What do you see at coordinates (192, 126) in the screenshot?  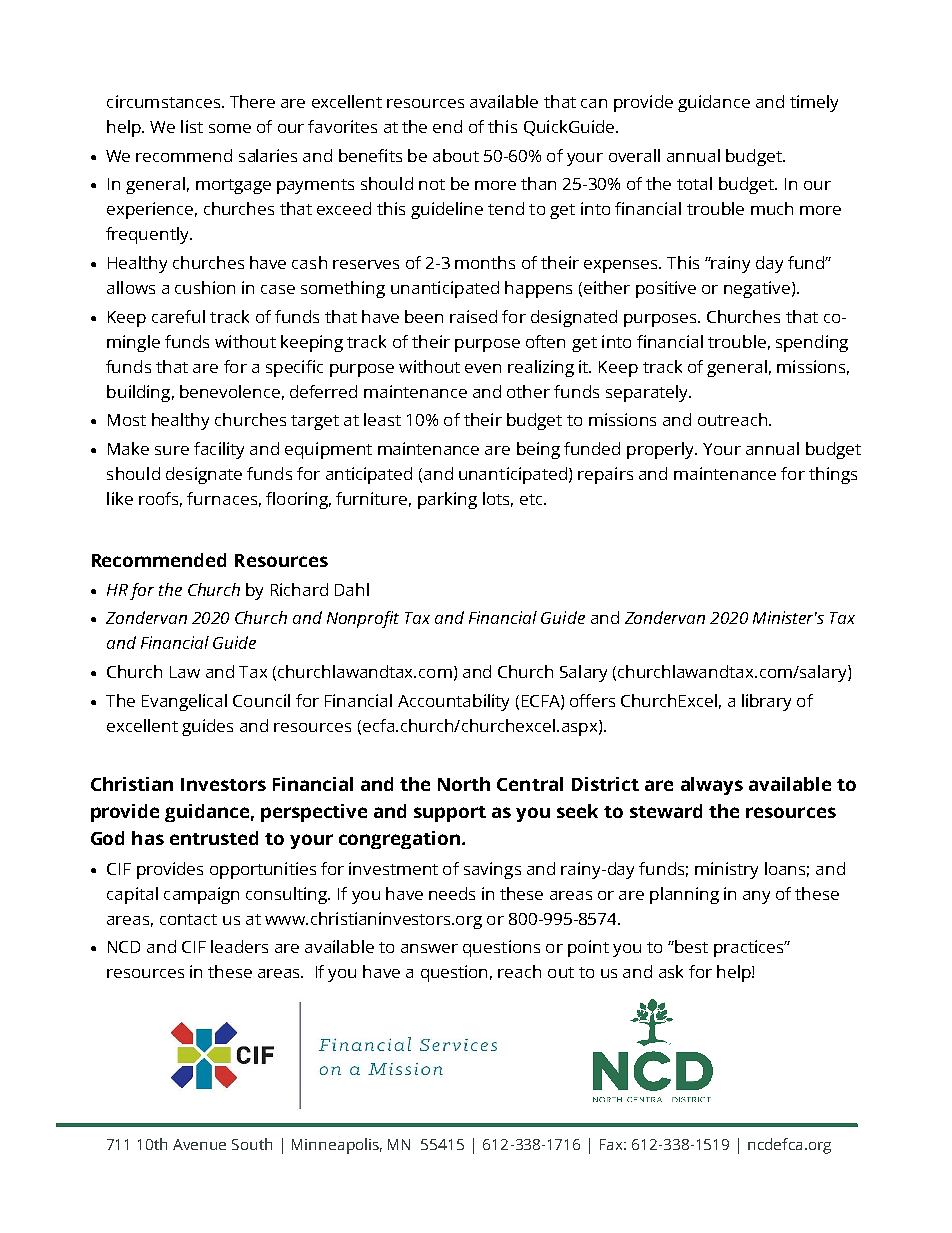 I see `list` at bounding box center [192, 126].
